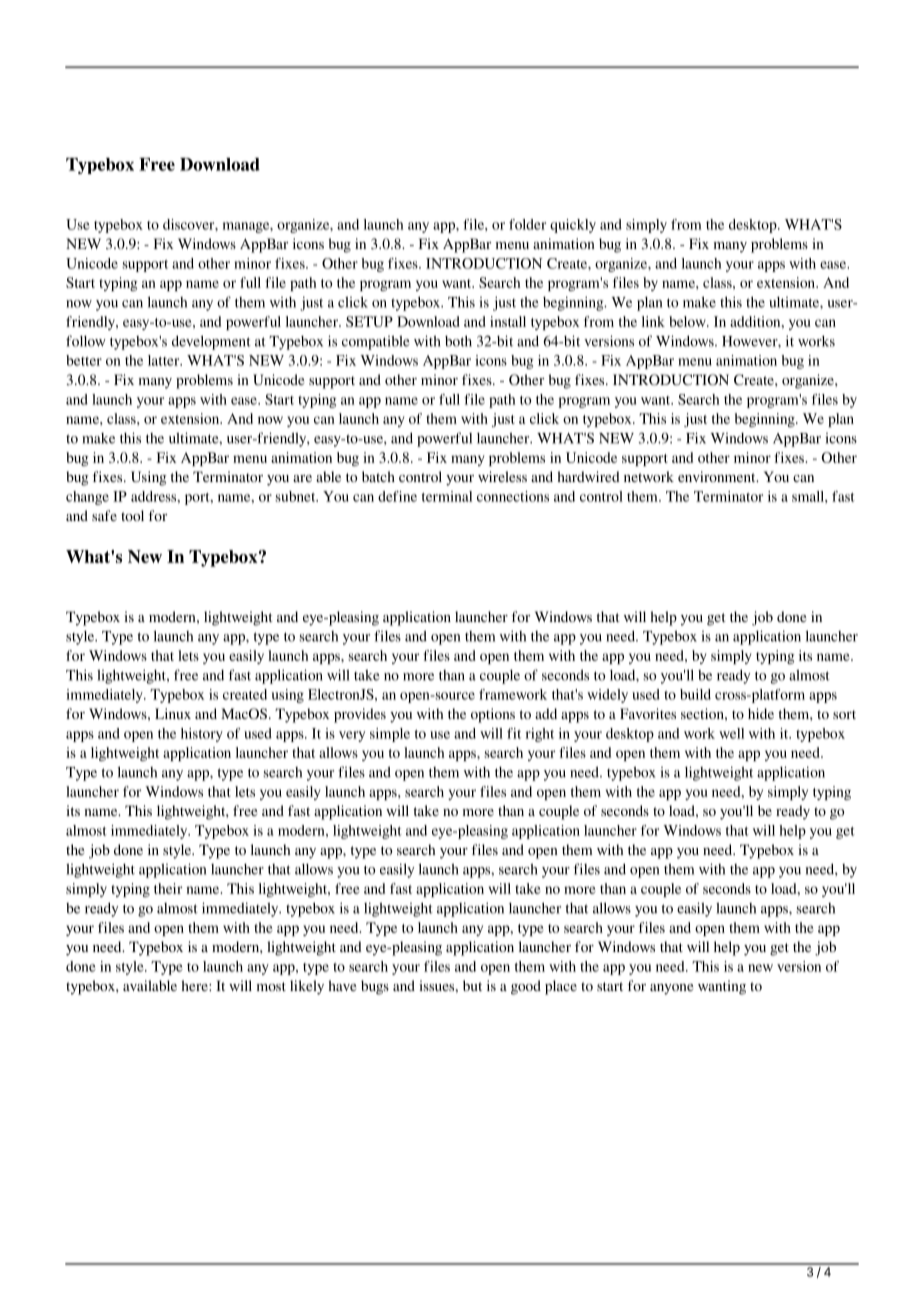  What do you see at coordinates (211, 342) in the screenshot?
I see `development` at bounding box center [211, 342].
